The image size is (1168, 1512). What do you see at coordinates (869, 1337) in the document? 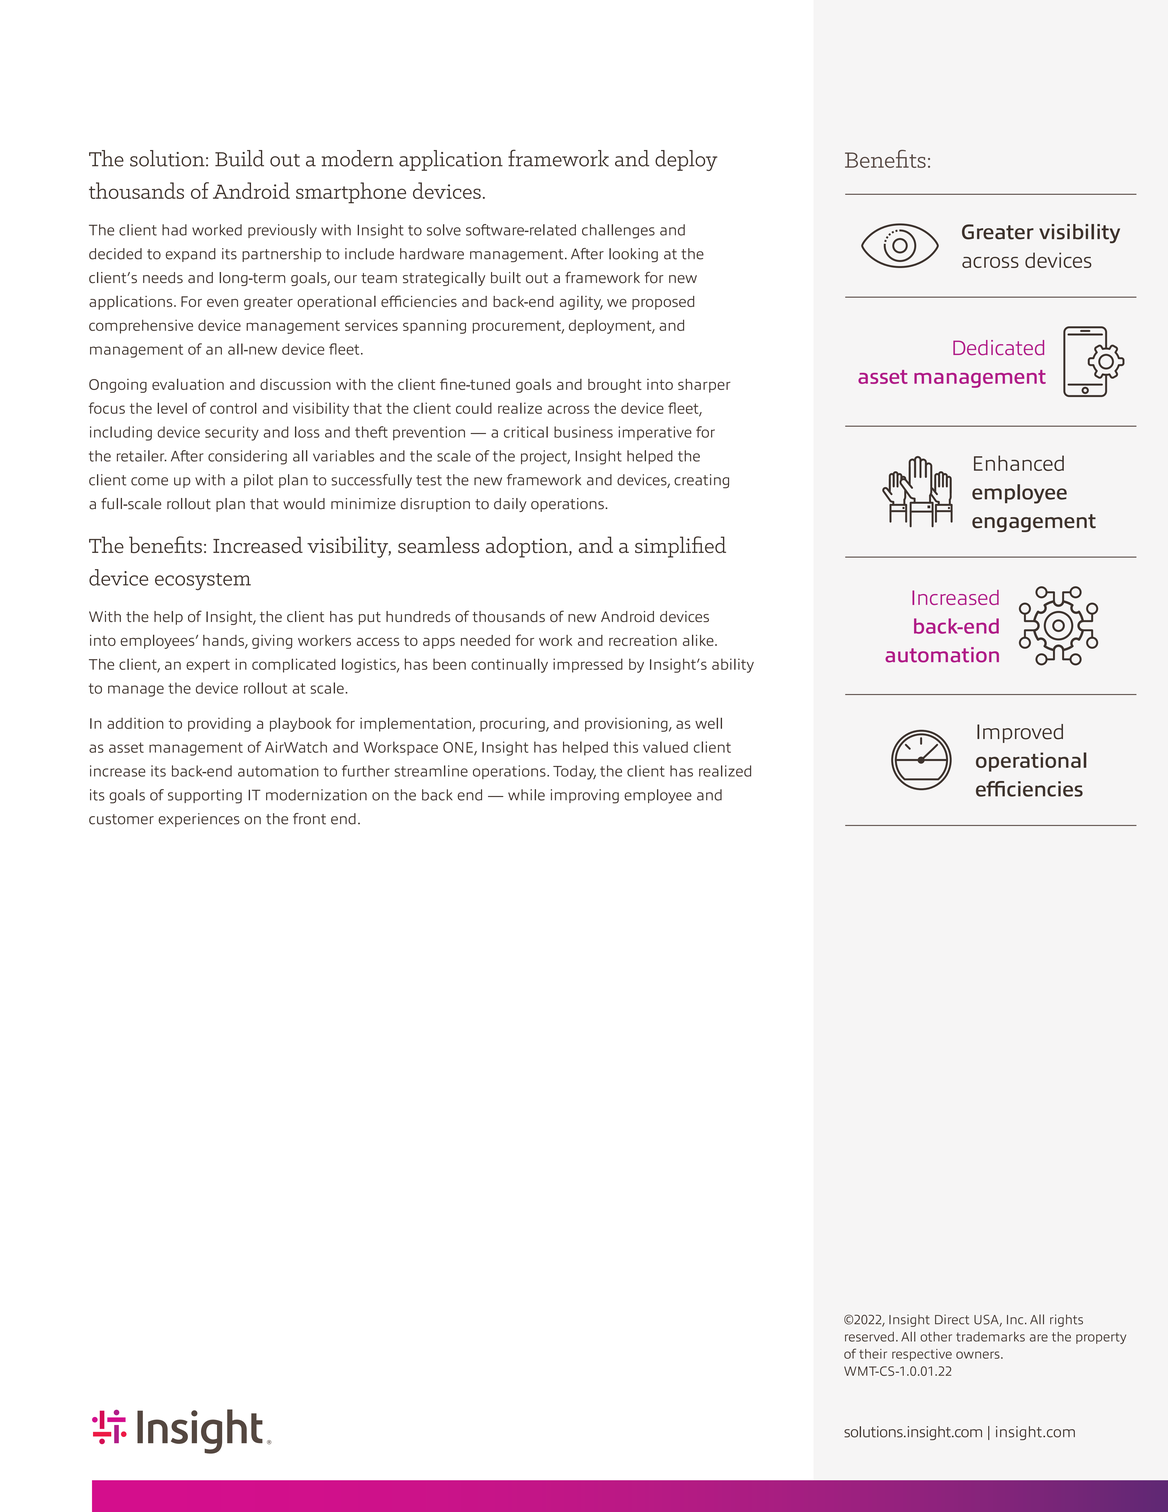
I see `reserved` at bounding box center [869, 1337].
